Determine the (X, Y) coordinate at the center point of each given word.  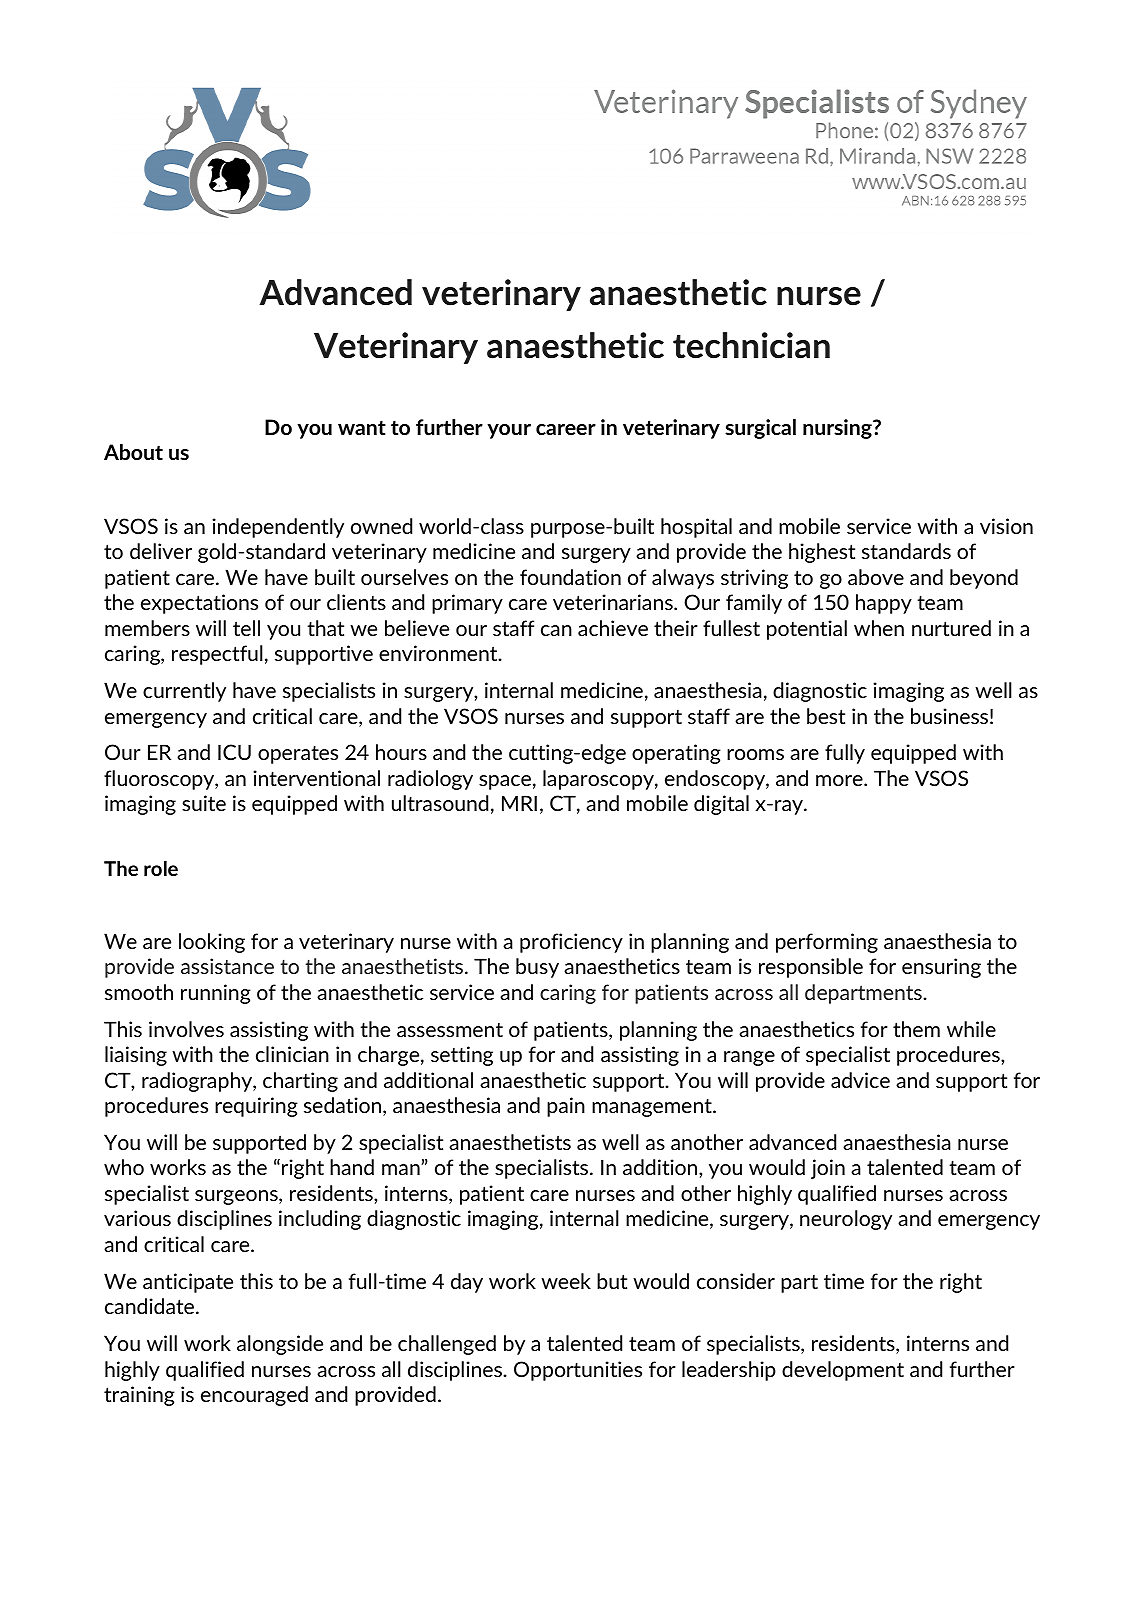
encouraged (254, 1396)
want (362, 427)
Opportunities (578, 1371)
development (843, 1371)
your (509, 431)
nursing (838, 429)
